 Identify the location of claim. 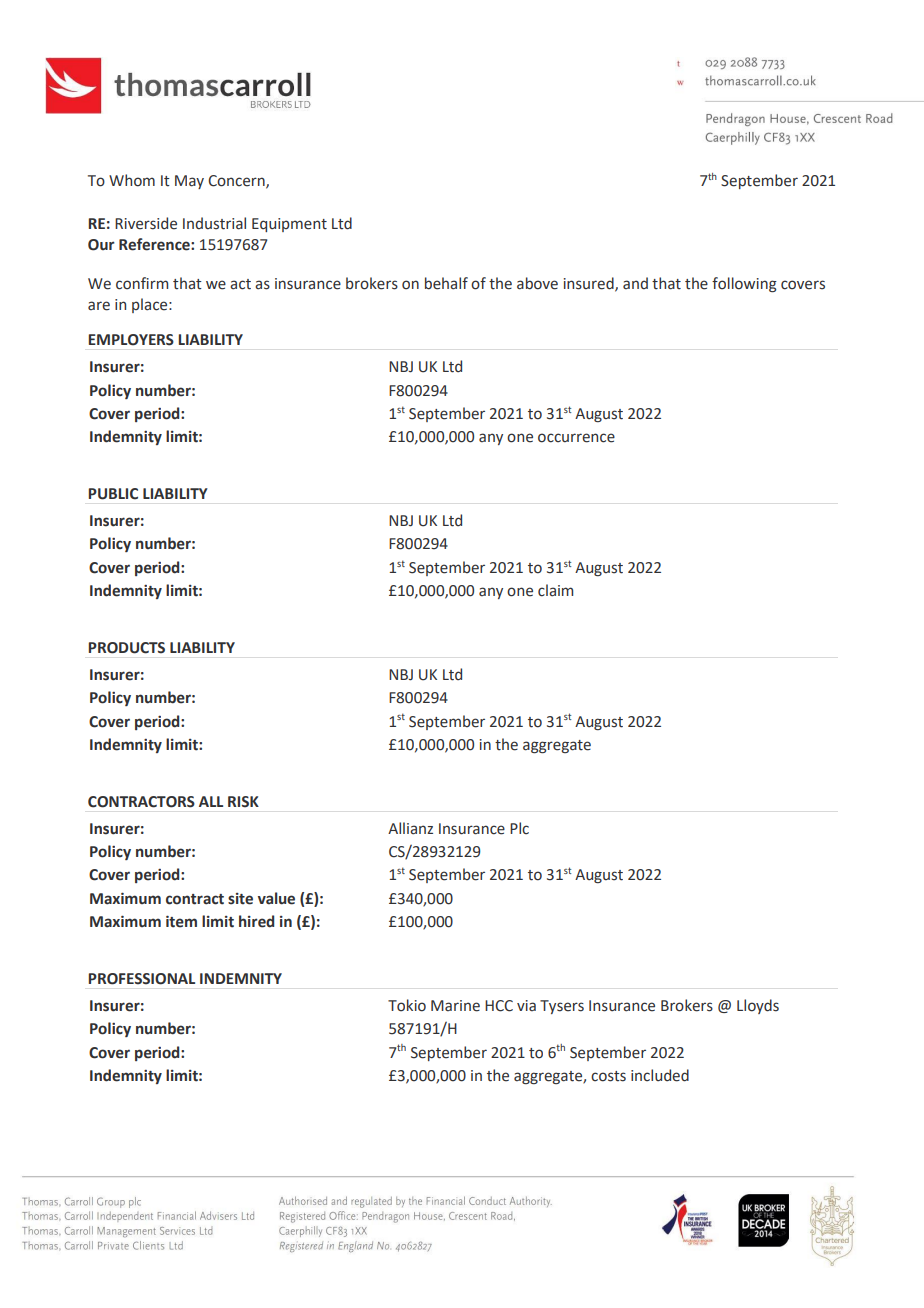
(555, 590).
